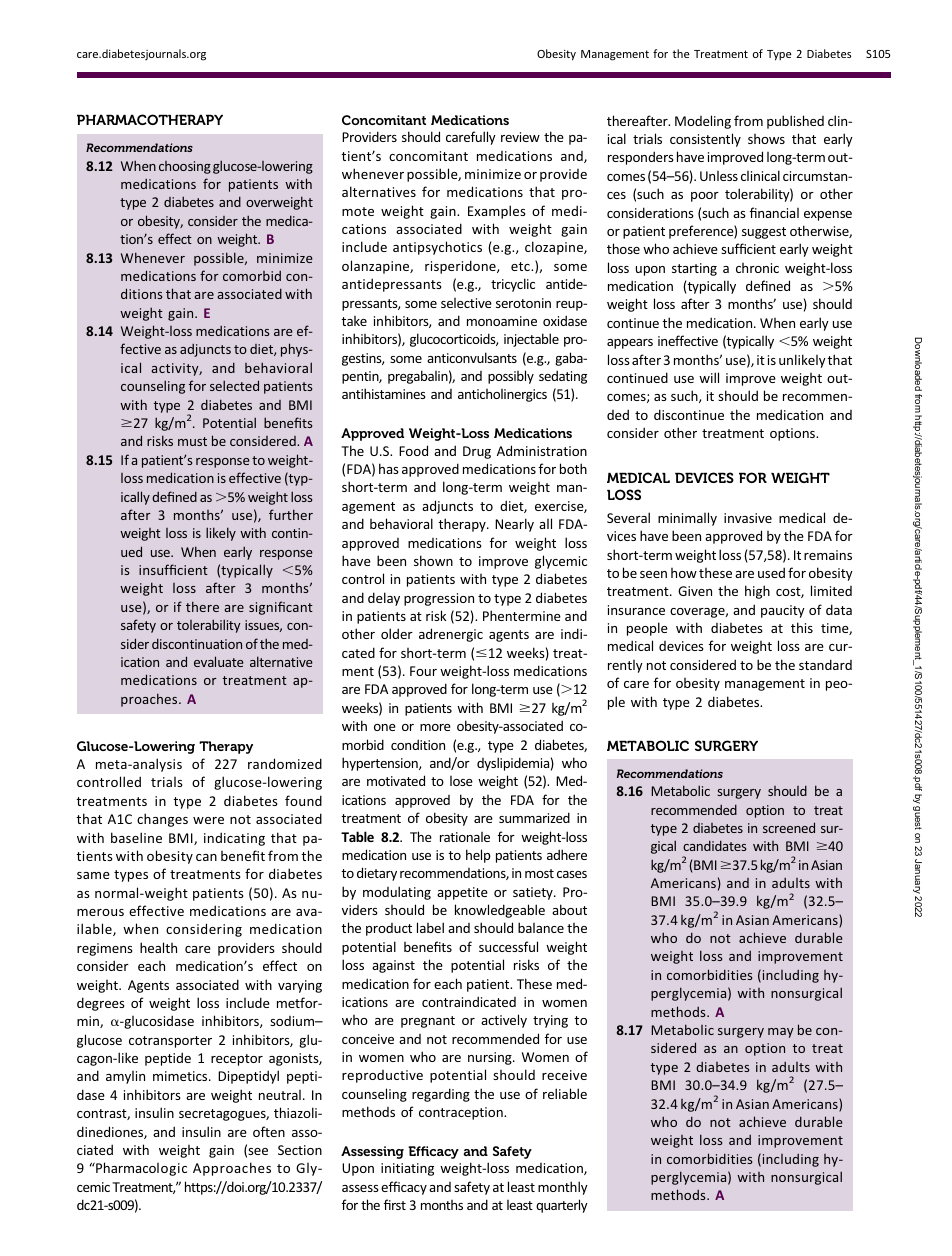 This screenshot has width=952, height=1256. I want to click on evaluate, so click(219, 661).
